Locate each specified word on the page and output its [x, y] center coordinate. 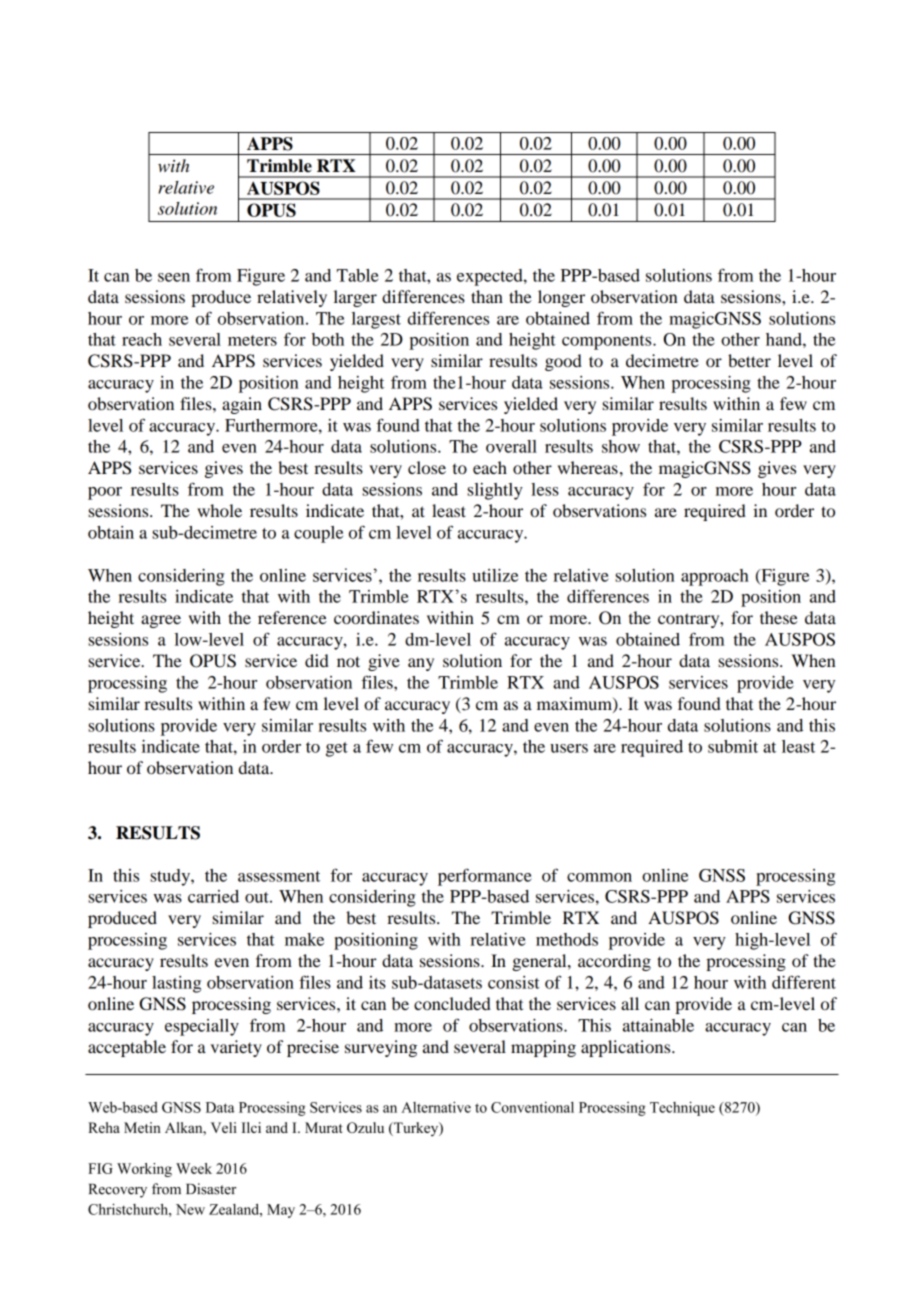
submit [733, 746]
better [749, 360]
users [569, 748]
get [337, 749]
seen [174, 277]
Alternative [436, 1107]
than [487, 296]
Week [194, 1168]
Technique [682, 1108]
